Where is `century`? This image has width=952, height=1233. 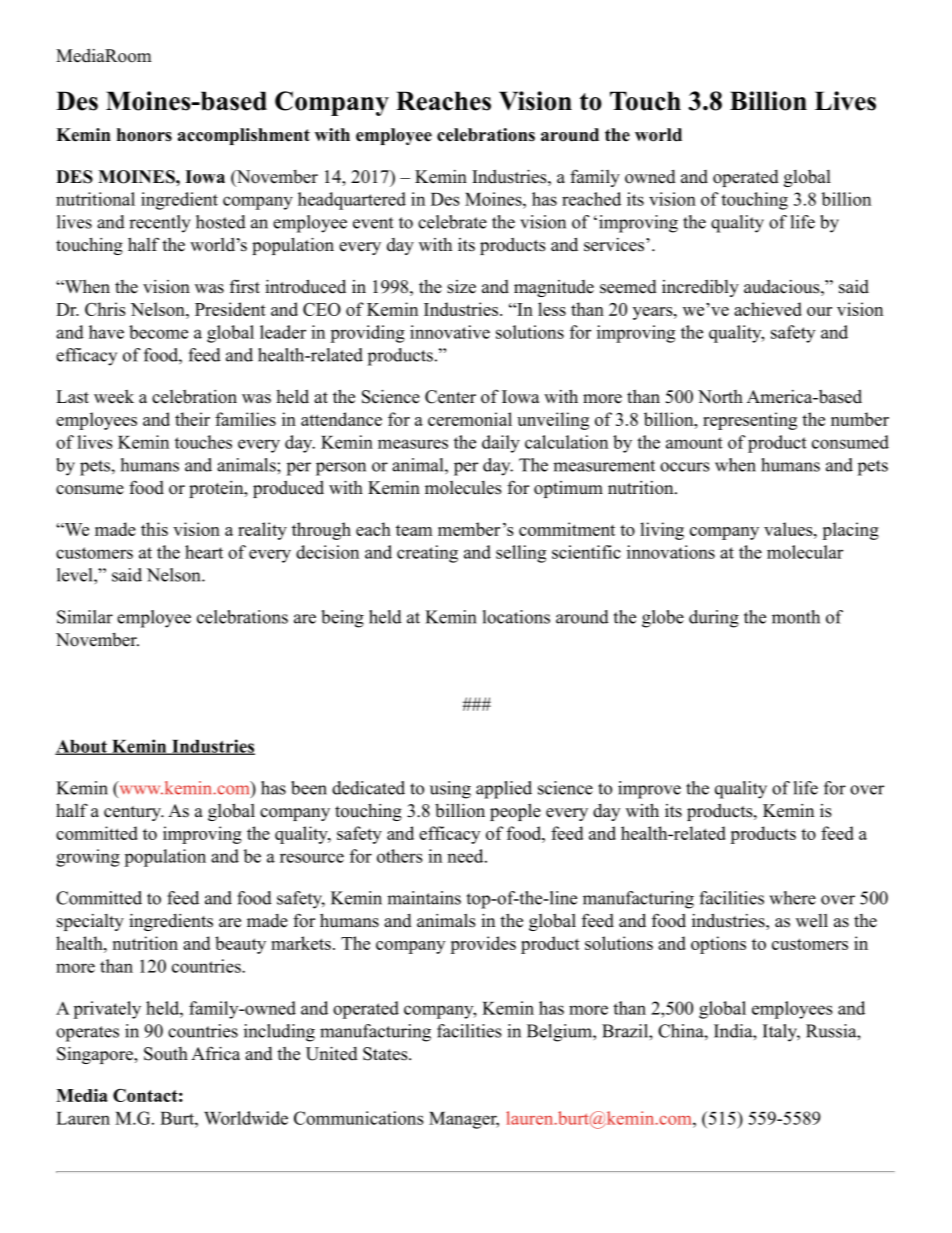
century is located at coordinates (133, 813).
